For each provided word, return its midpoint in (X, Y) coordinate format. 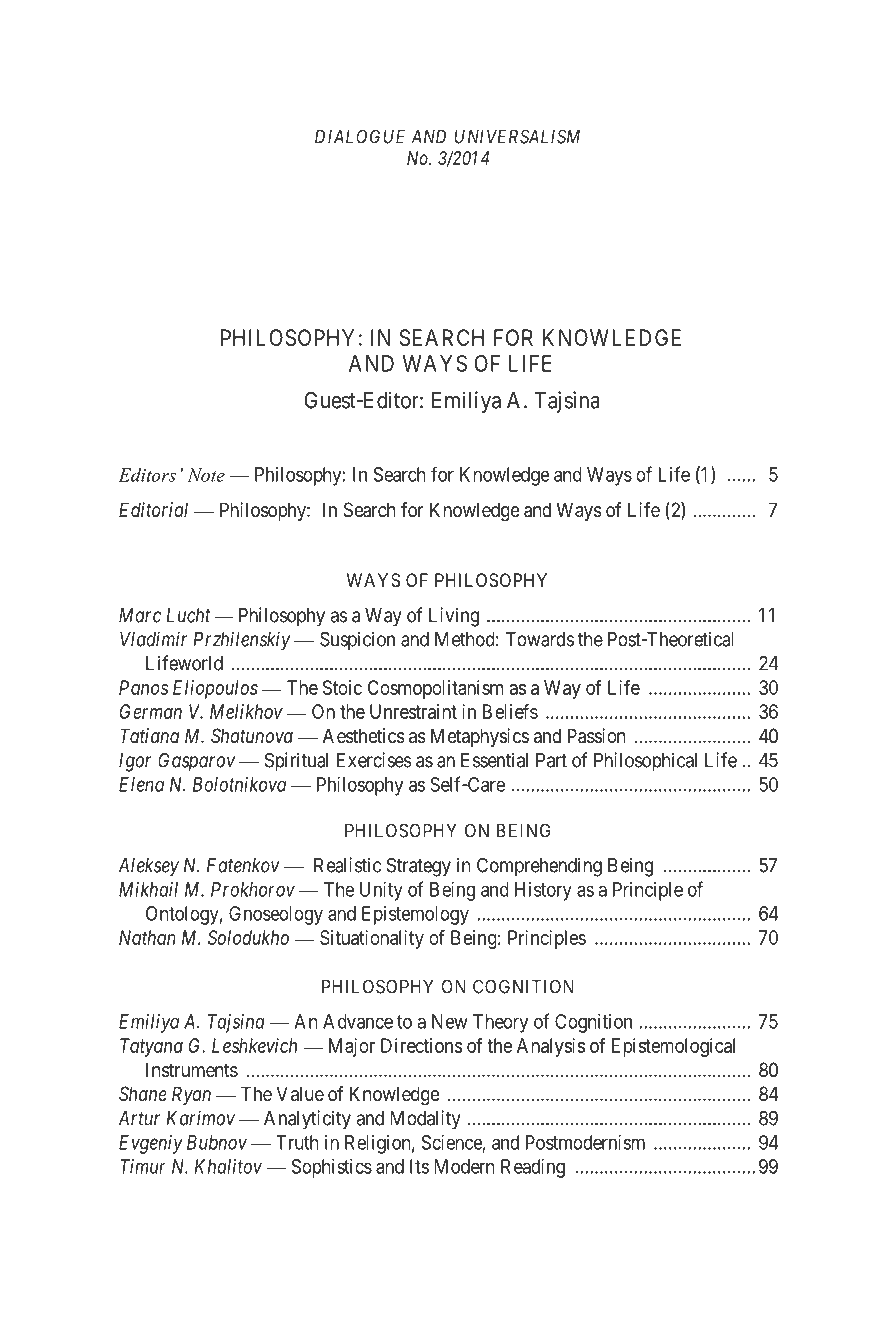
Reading (533, 1168)
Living (454, 617)
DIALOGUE (360, 136)
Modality (425, 1120)
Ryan (191, 1095)
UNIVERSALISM (517, 136)
